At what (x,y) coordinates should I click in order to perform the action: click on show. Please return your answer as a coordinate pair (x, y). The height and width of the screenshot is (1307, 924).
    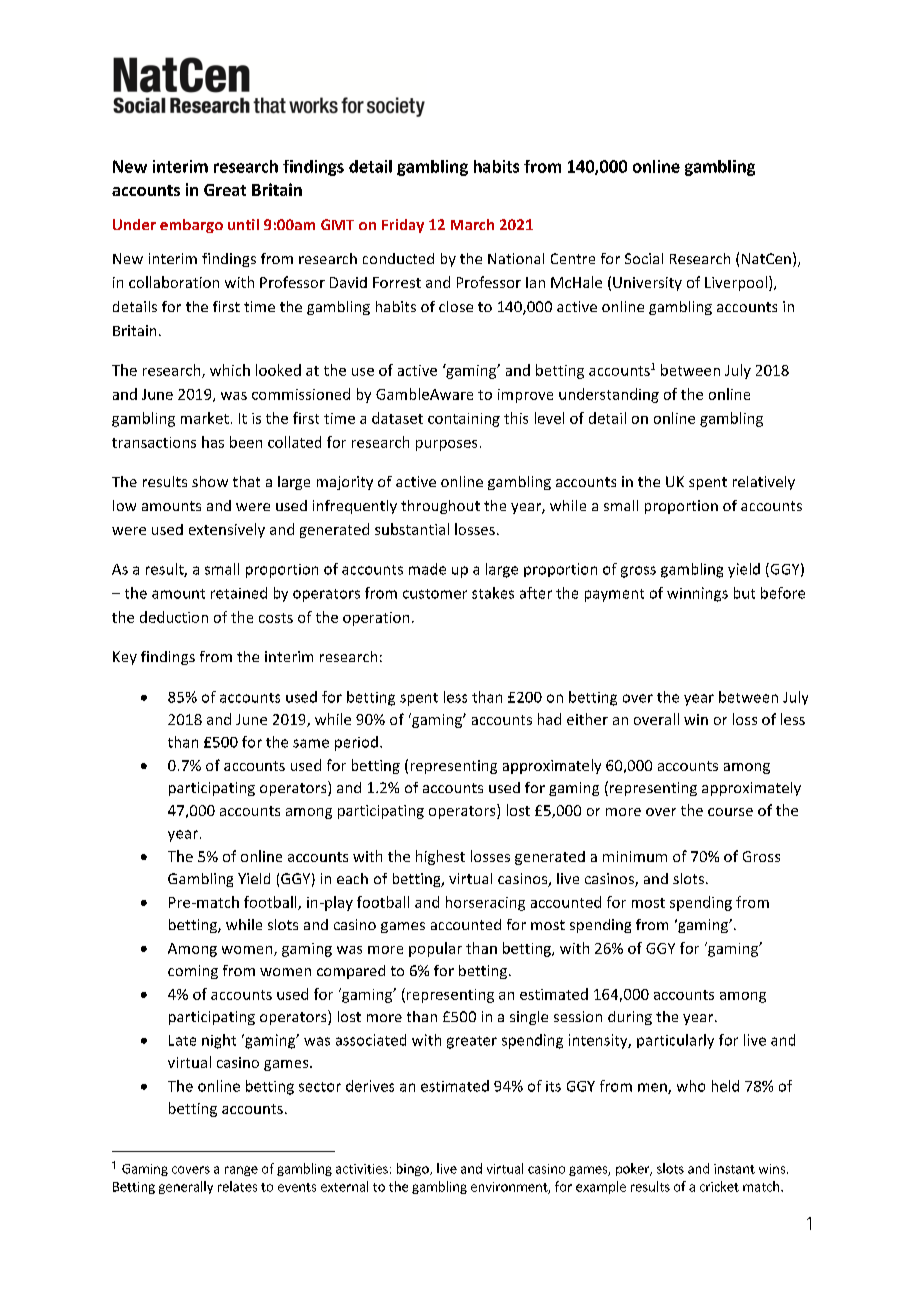
    Looking at the image, I should click on (210, 481).
